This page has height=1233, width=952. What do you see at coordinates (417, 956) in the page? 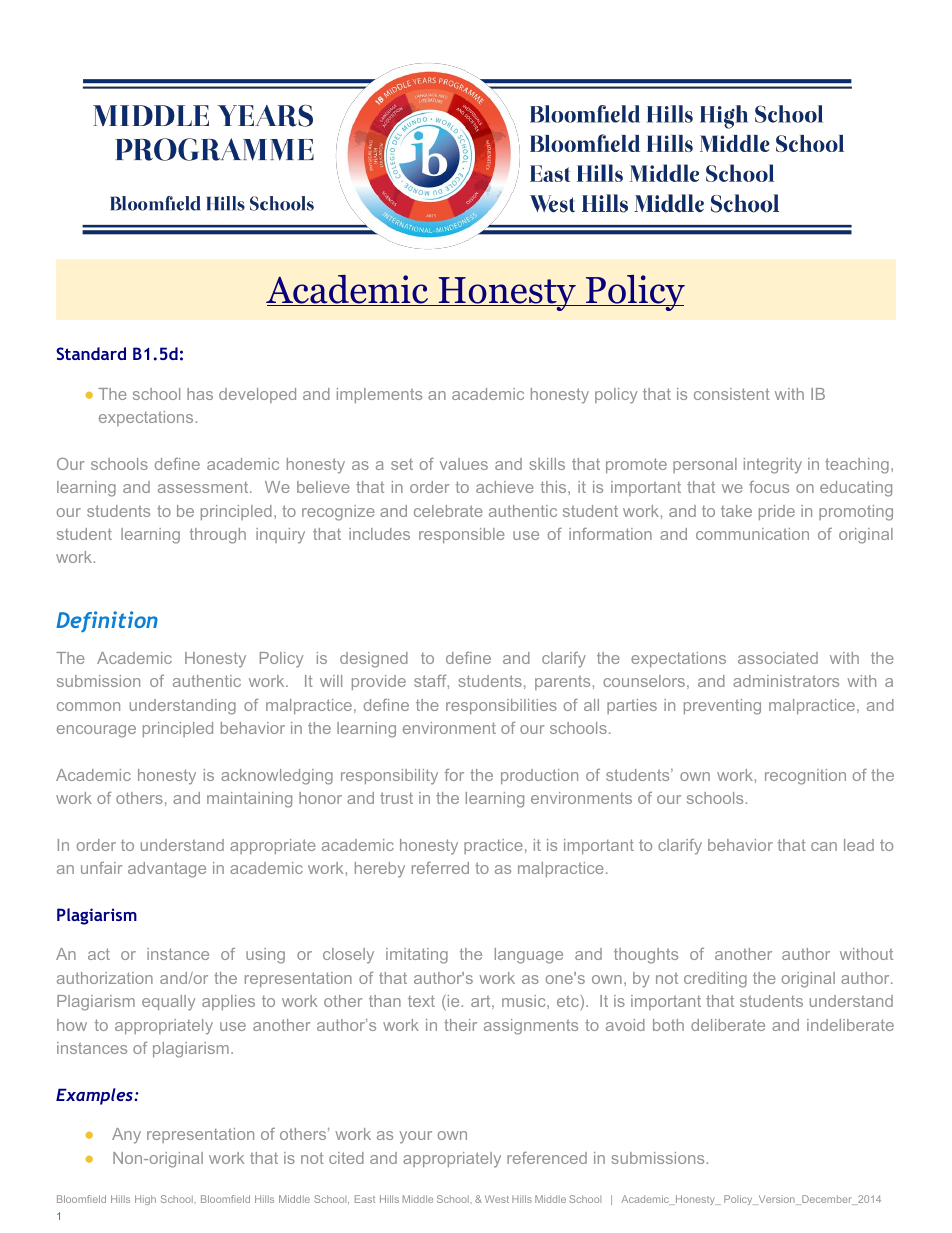
I see `imitating` at bounding box center [417, 956].
